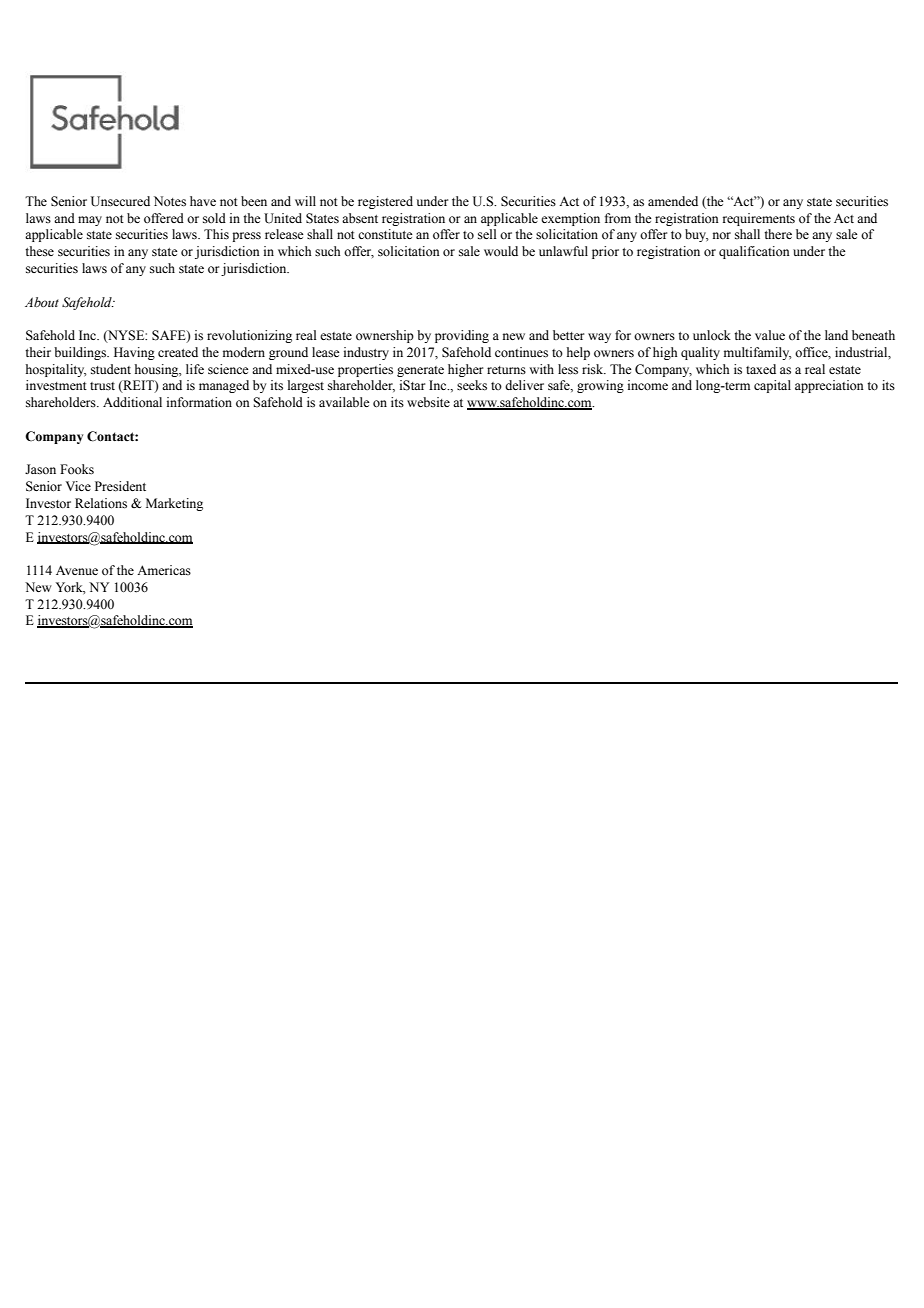 This image has width=924, height=1308. I want to click on value, so click(770, 335).
